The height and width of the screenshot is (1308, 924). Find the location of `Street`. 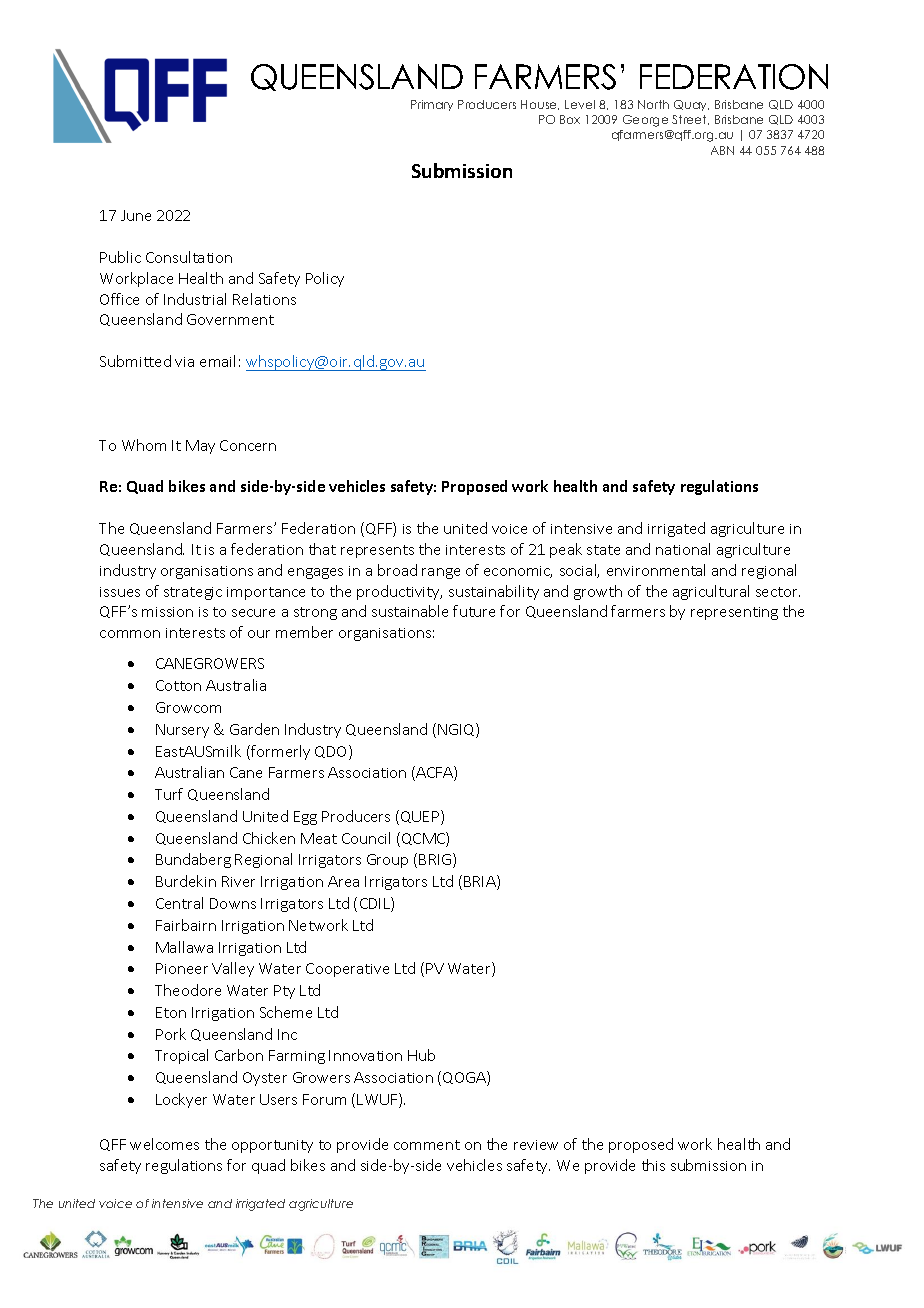

Street is located at coordinates (690, 120).
